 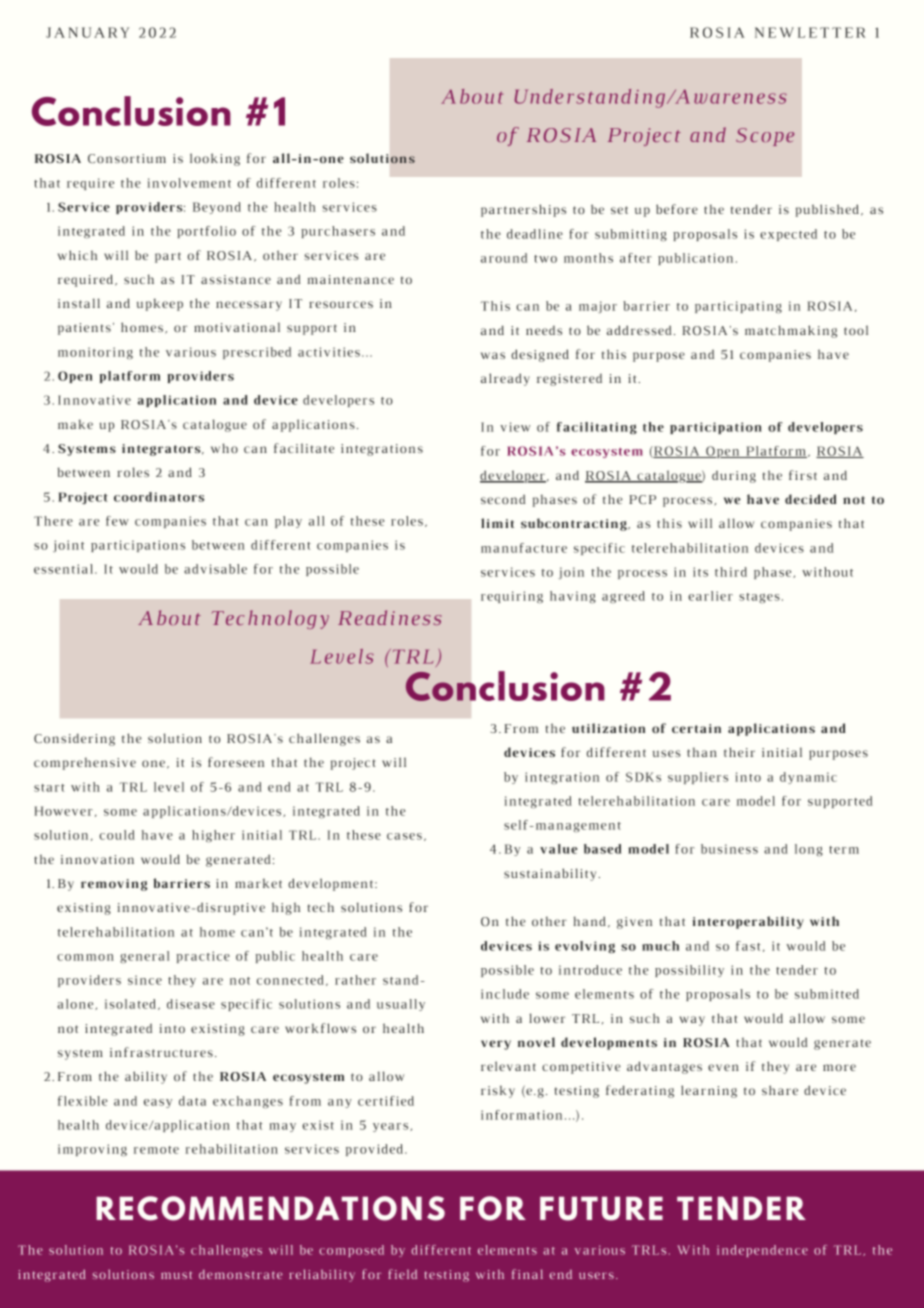 I want to click on monitoring, so click(x=95, y=353).
